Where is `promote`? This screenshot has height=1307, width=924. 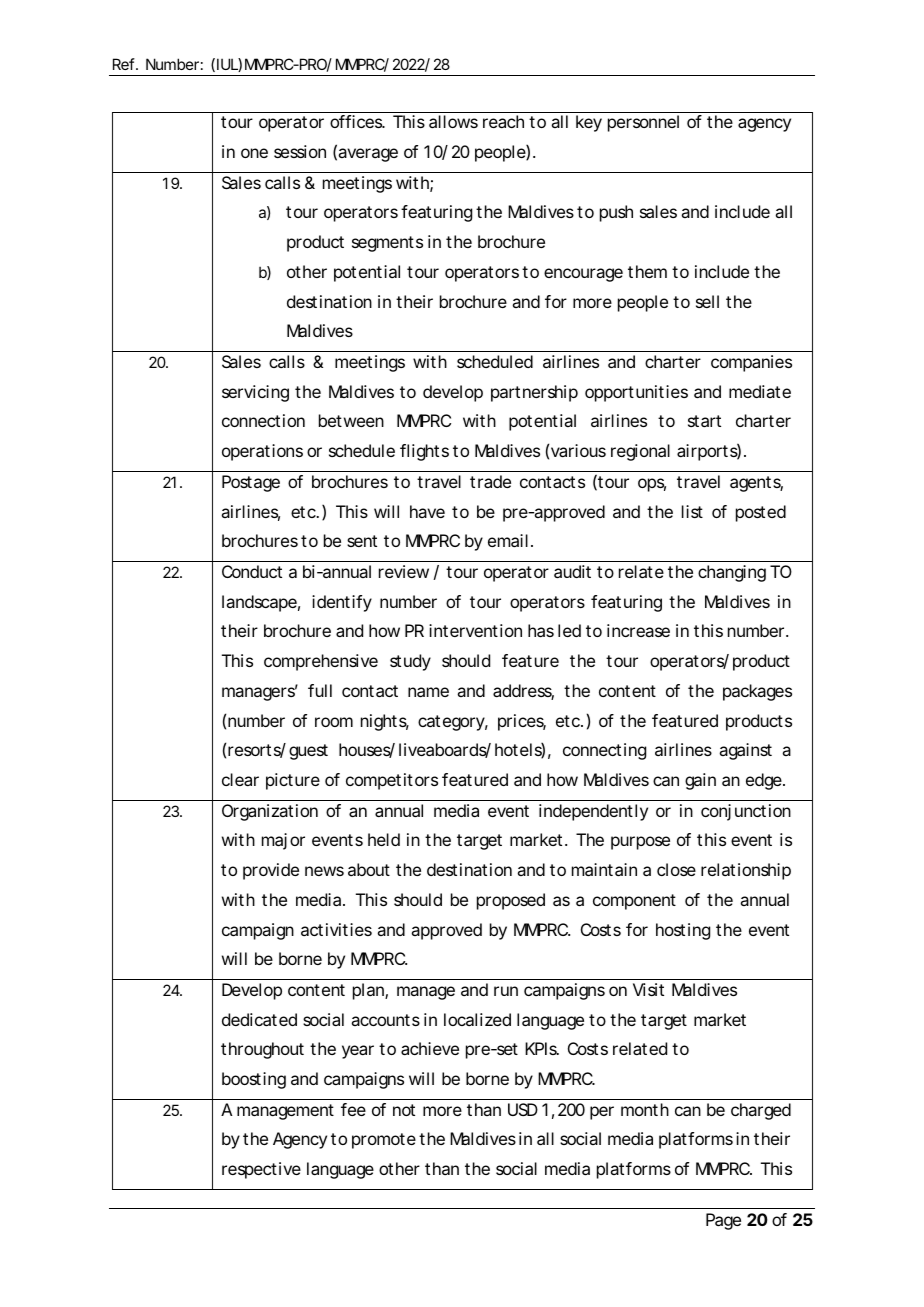 promote is located at coordinates (384, 1141).
